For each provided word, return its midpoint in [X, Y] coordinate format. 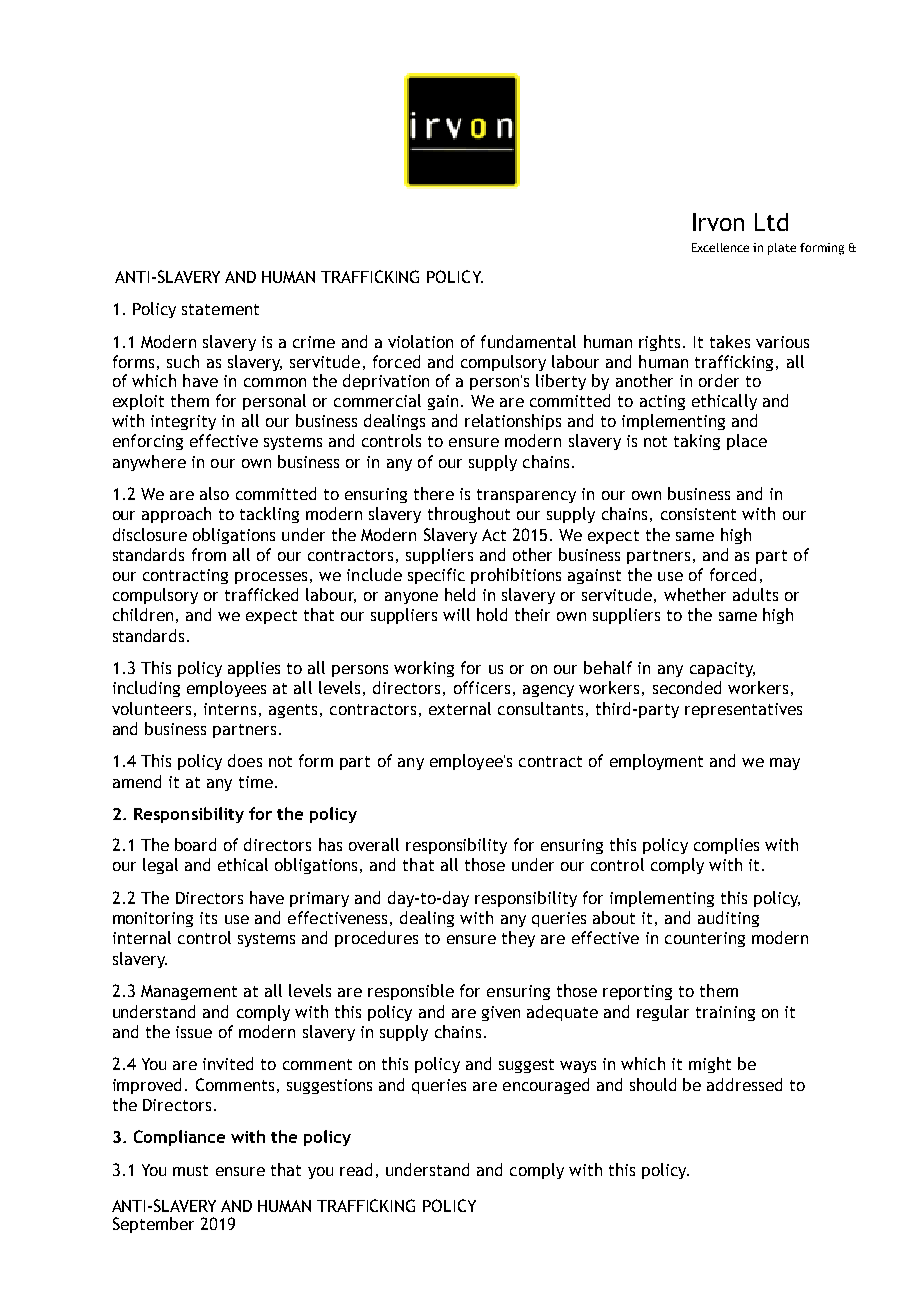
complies [726, 846]
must [190, 1170]
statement [220, 309]
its [208, 918]
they [518, 939]
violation [420, 341]
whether [695, 594]
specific [436, 576]
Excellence [720, 247]
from [209, 554]
